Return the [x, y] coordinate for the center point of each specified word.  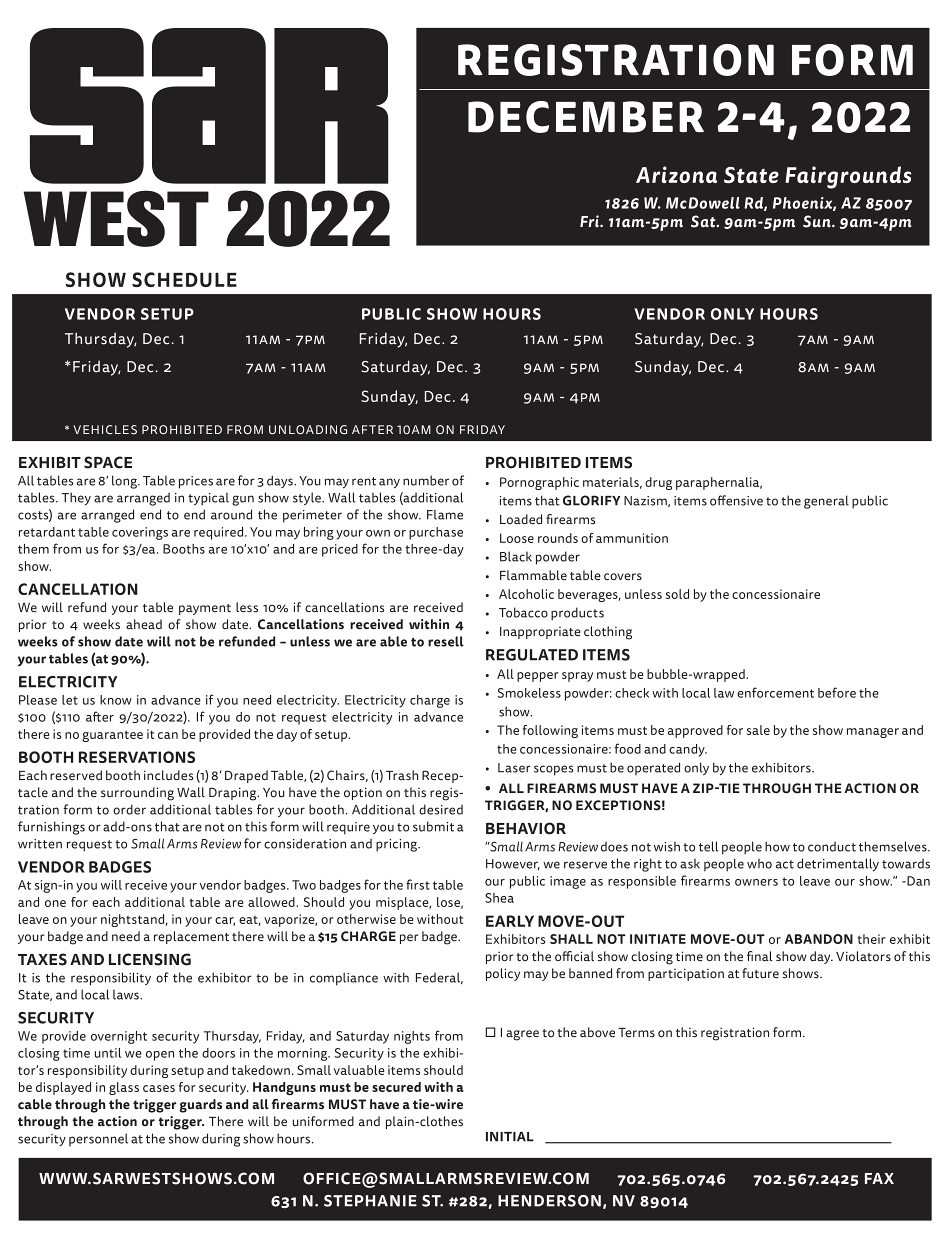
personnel [98, 1139]
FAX [879, 1178]
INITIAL [510, 1137]
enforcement [775, 692]
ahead [144, 624]
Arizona [676, 174]
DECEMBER [586, 117]
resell [446, 641]
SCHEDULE [184, 279]
